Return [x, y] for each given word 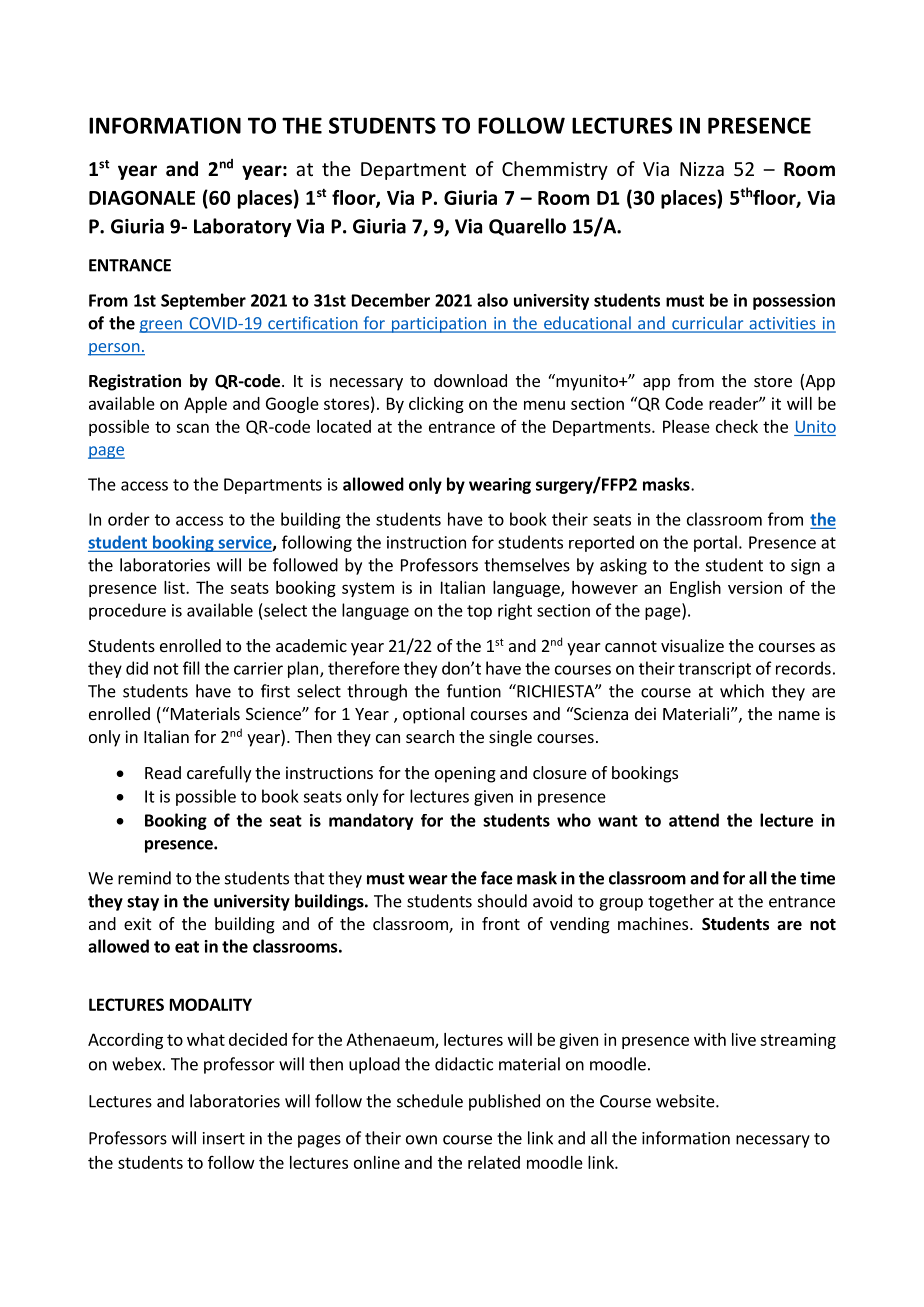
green [161, 326]
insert [224, 1138]
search [430, 736]
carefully [219, 774]
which [742, 691]
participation [438, 325]
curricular [708, 324]
